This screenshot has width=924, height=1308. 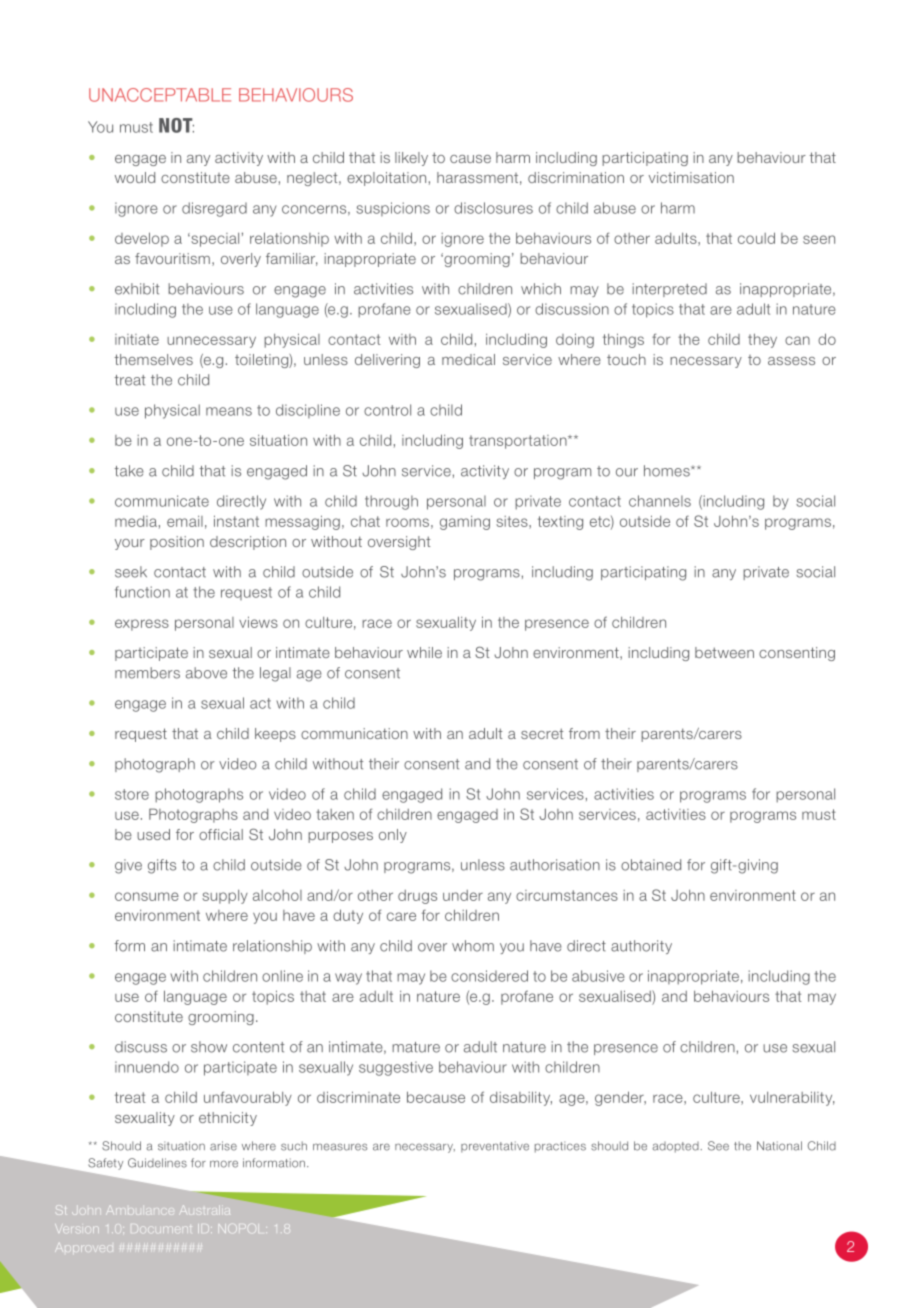 I want to click on likely, so click(x=411, y=159).
